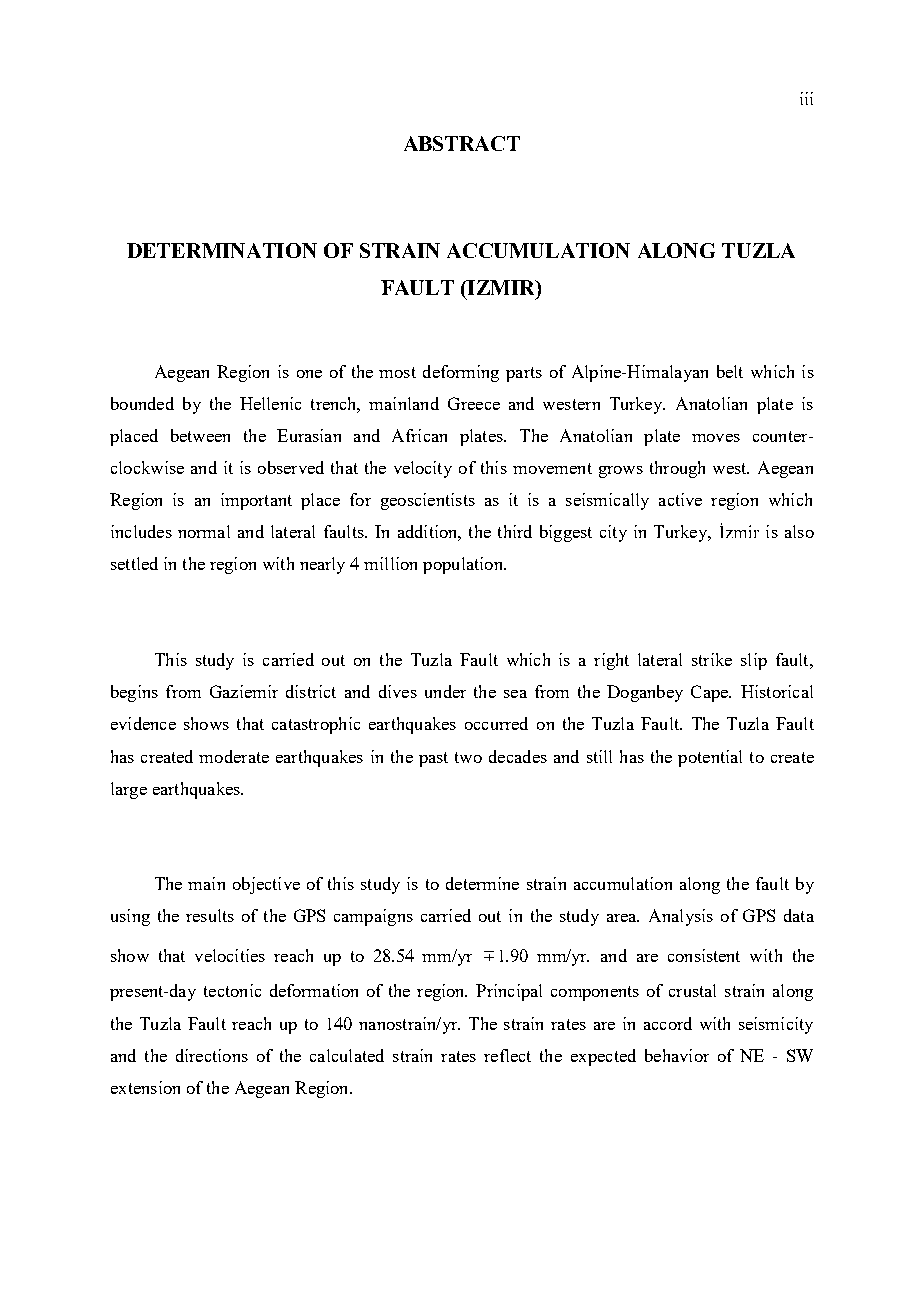 Image resolution: width=924 pixels, height=1308 pixels. What do you see at coordinates (507, 1055) in the page?
I see `reflect` at bounding box center [507, 1055].
